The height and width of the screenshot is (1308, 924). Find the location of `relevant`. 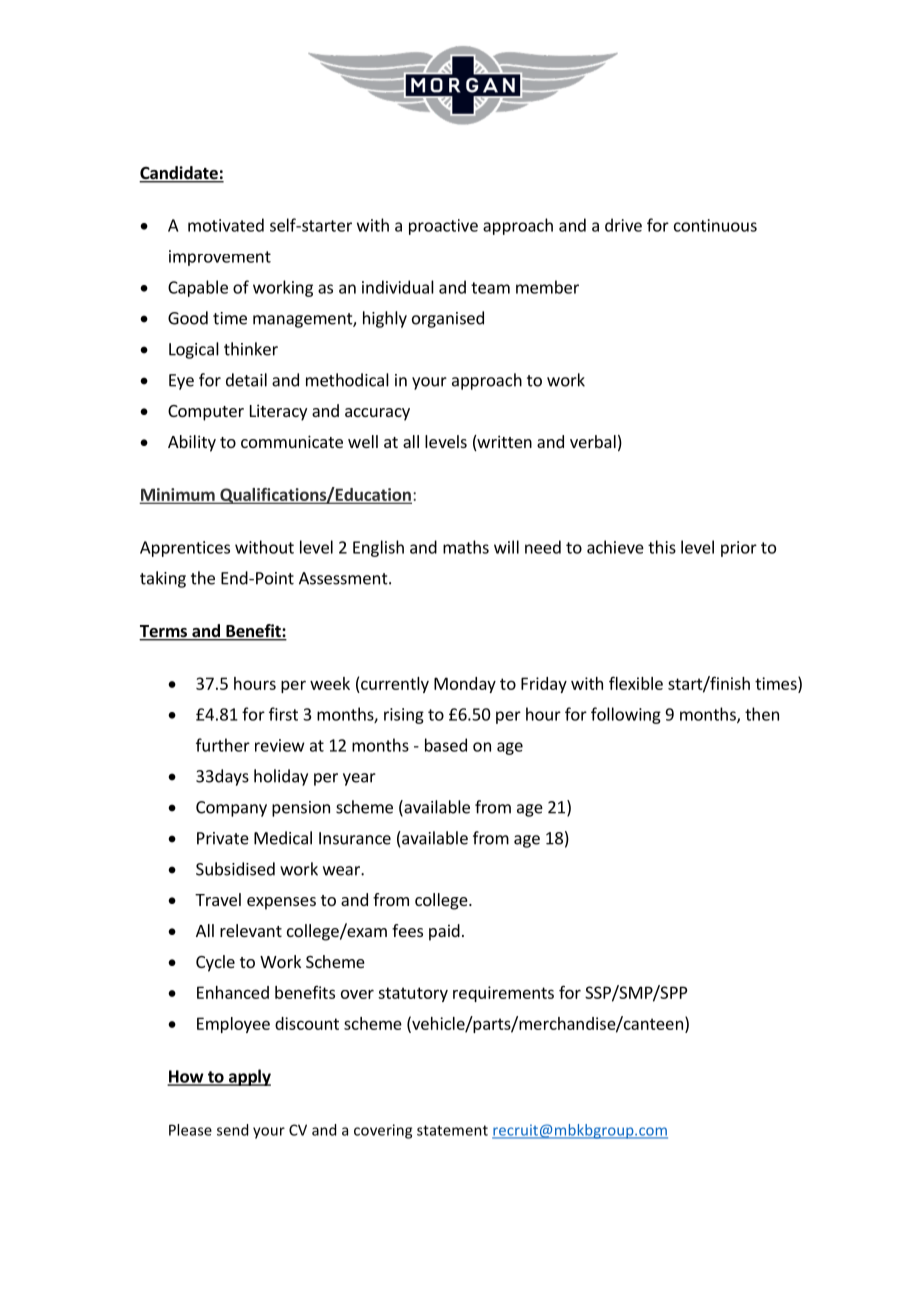

relevant is located at coordinates (251, 930).
